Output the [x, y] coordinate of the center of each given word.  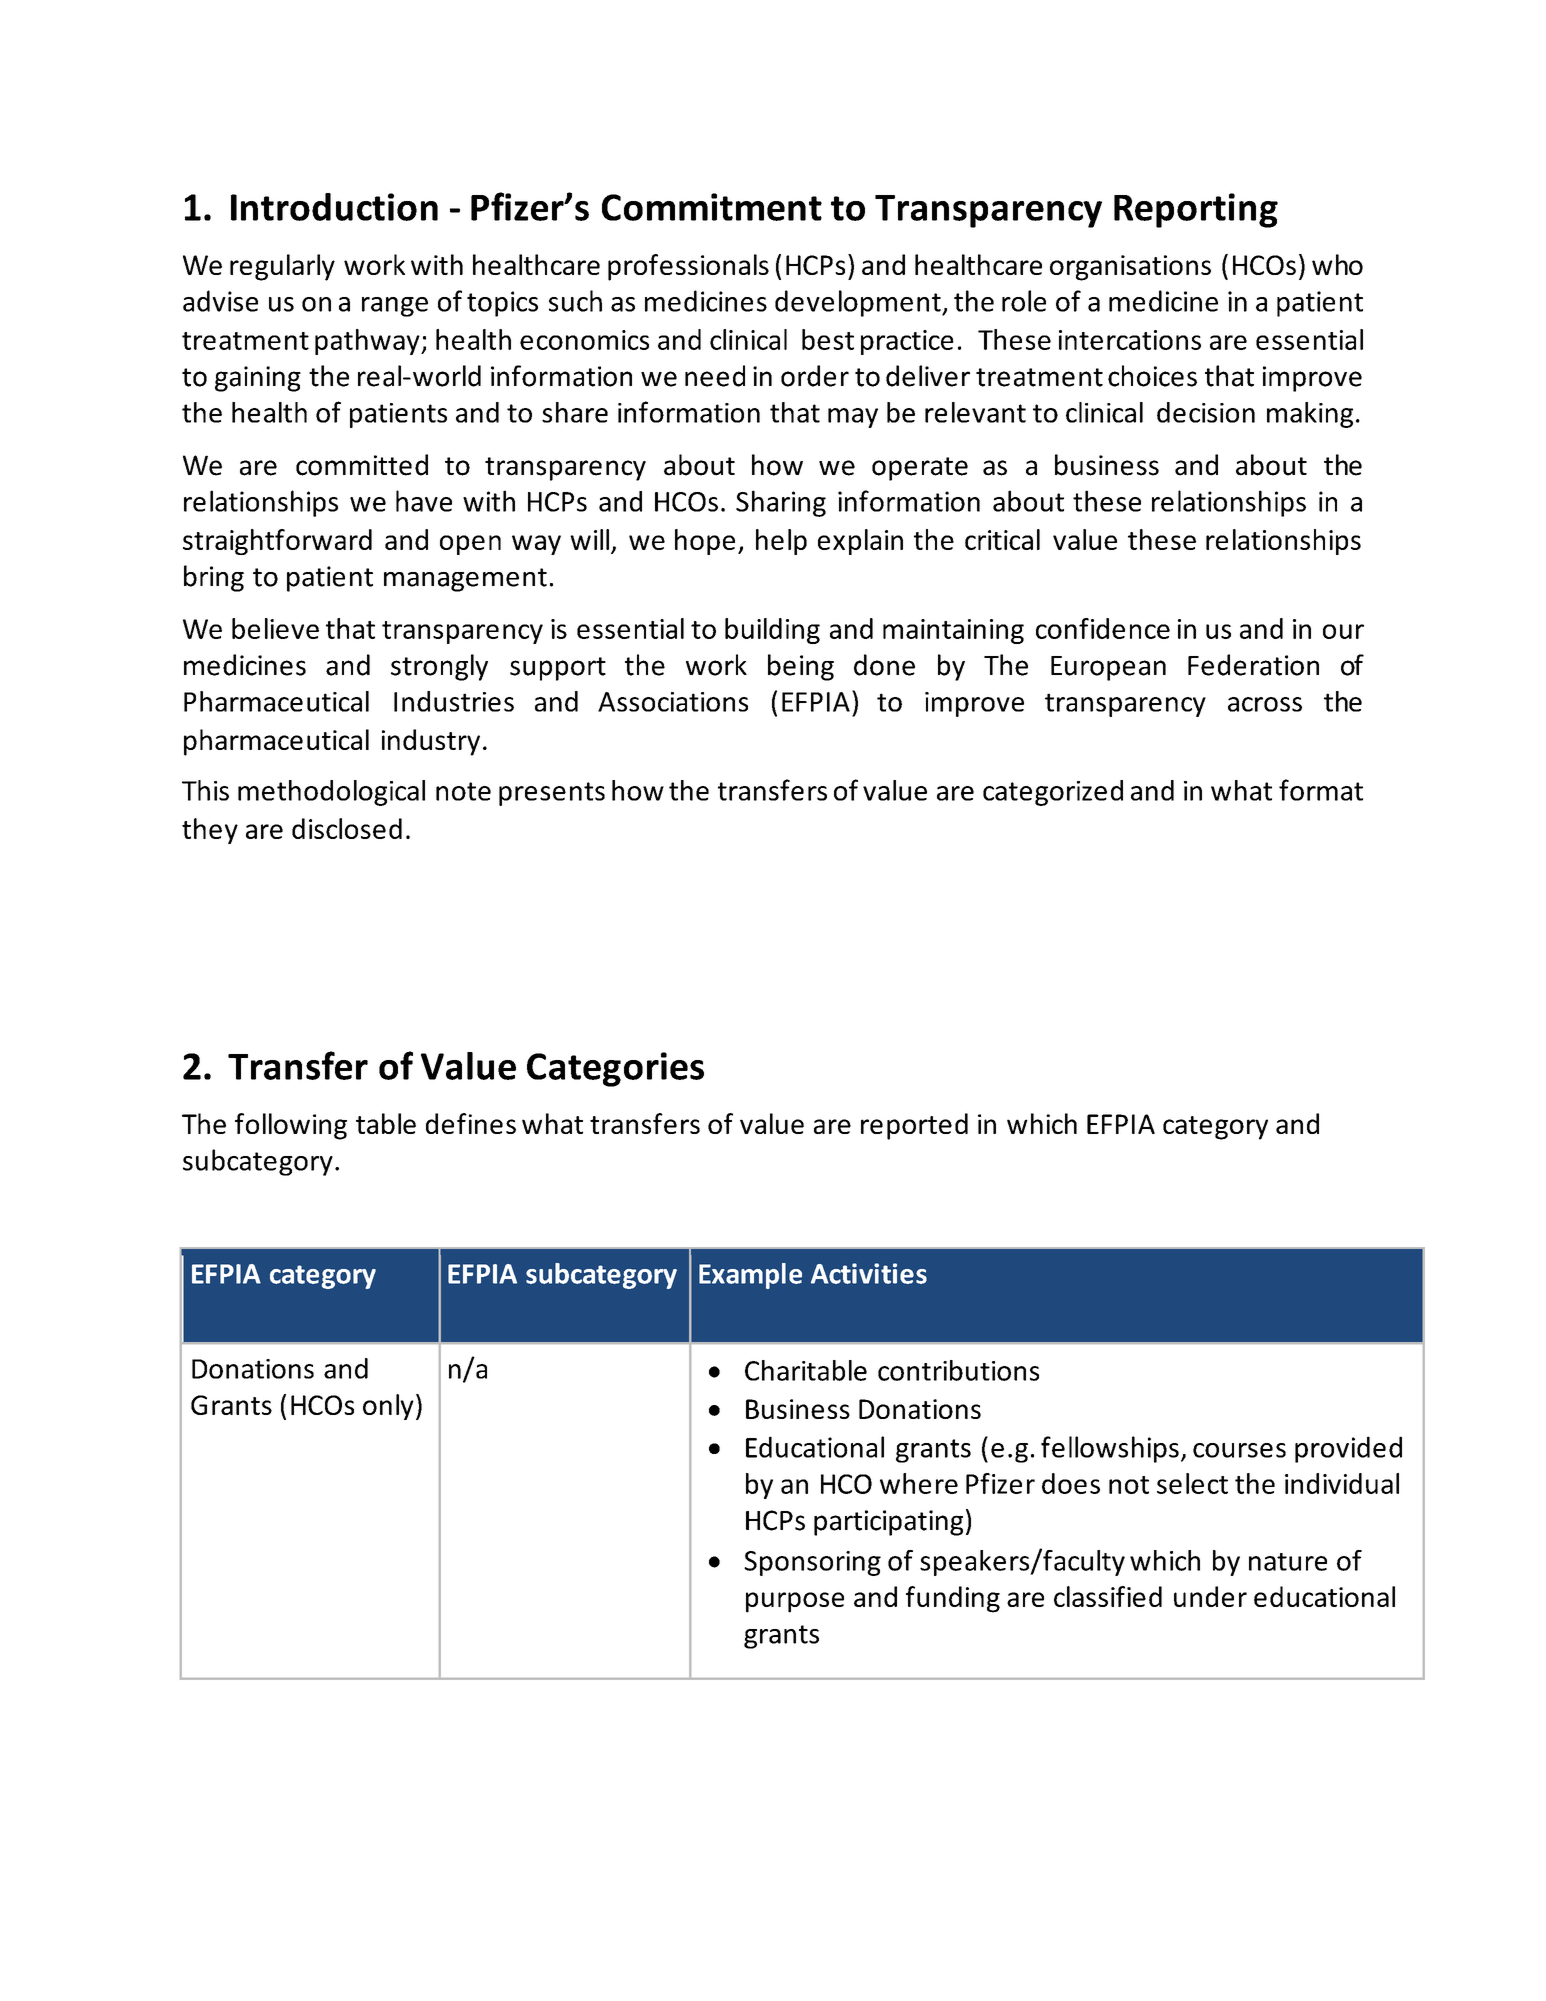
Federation [1253, 665]
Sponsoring [812, 1563]
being [801, 667]
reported [914, 1126]
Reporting [1196, 210]
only [388, 1407]
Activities [869, 1273]
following [291, 1126]
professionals [688, 267]
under [1210, 1596]
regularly [282, 267]
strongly [439, 667]
